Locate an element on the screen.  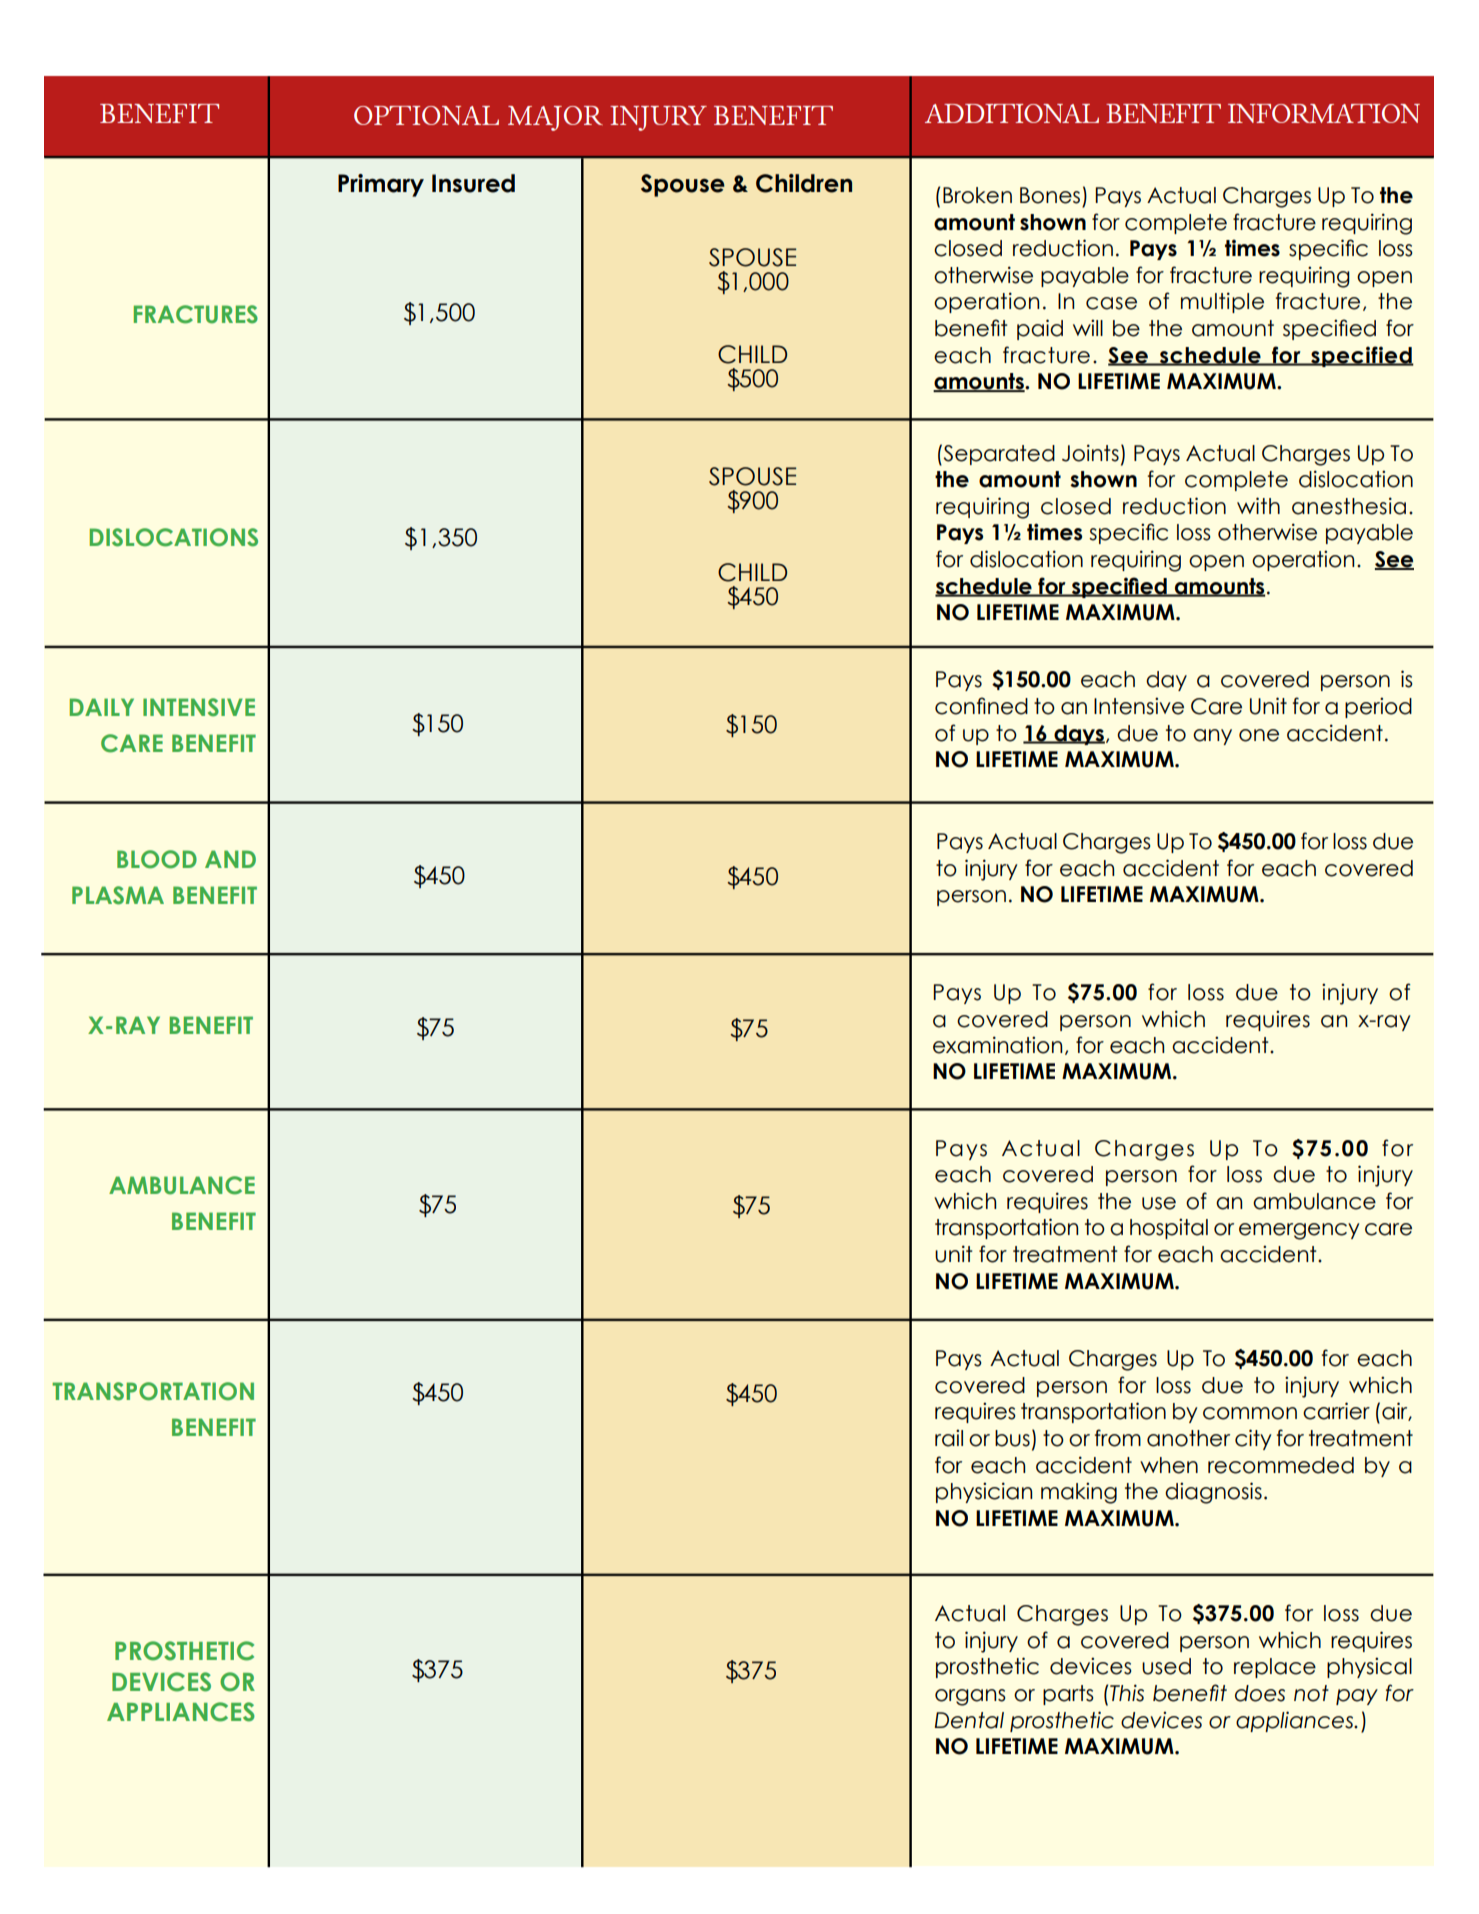
Primary is located at coordinates (381, 185).
